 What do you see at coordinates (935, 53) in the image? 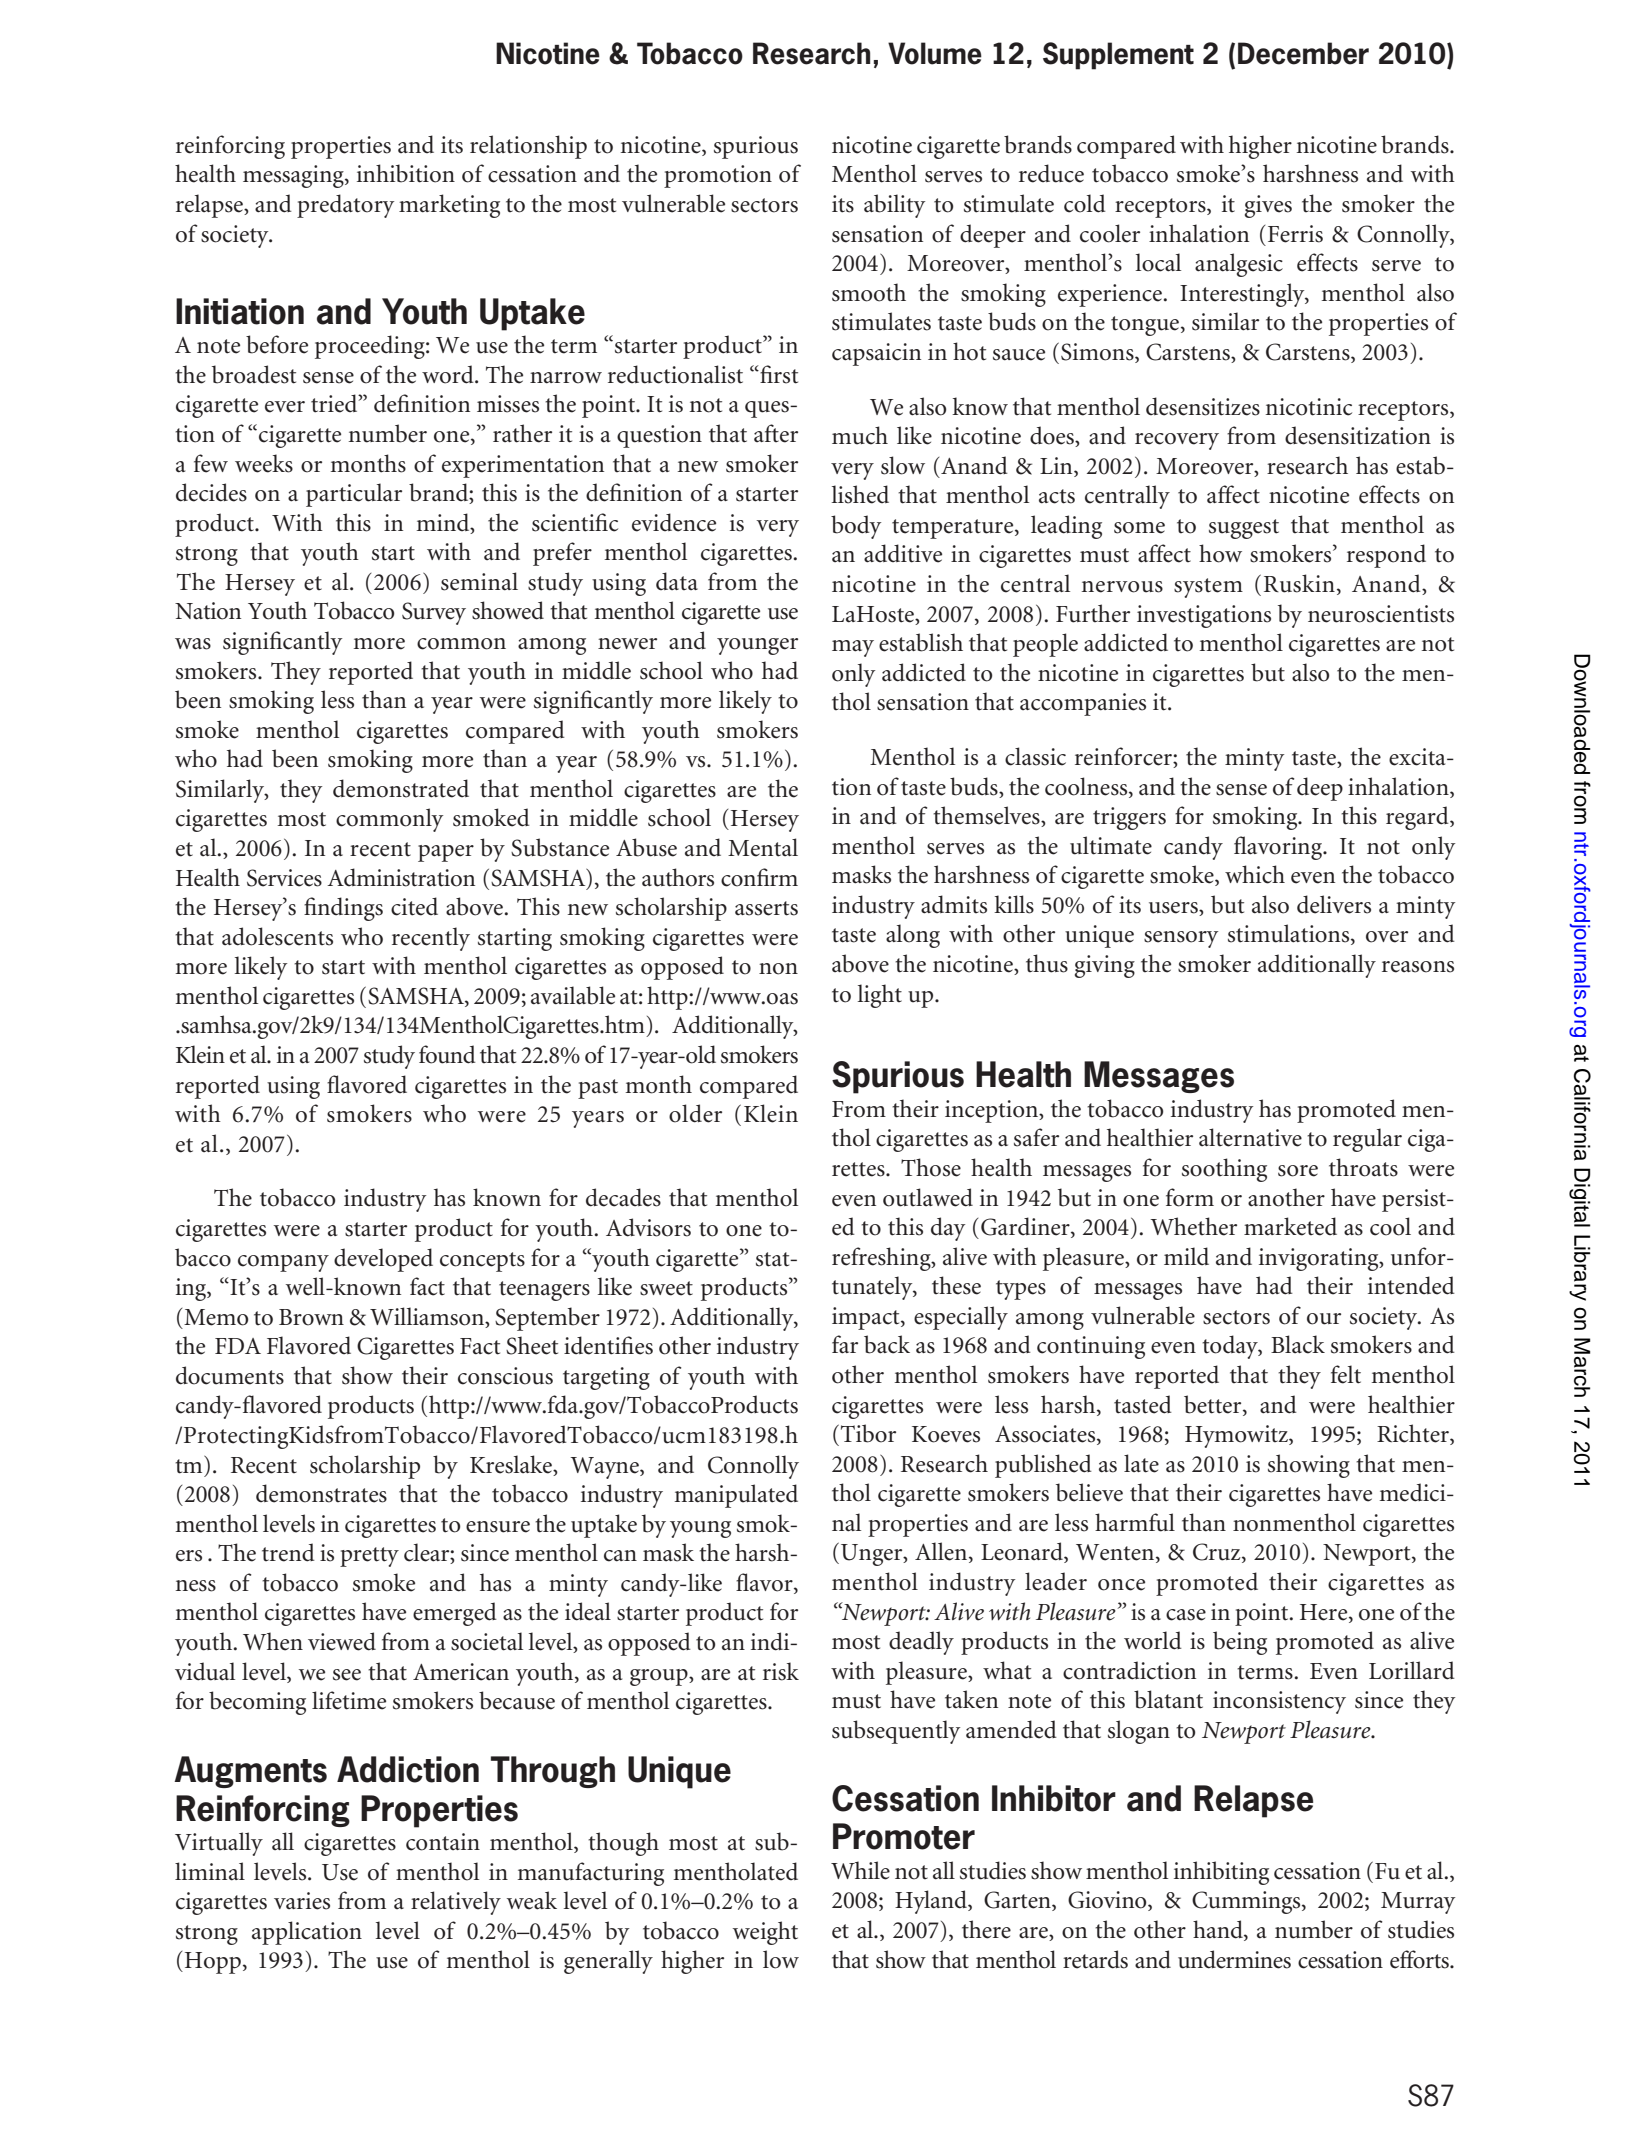
I see `Volume` at bounding box center [935, 53].
